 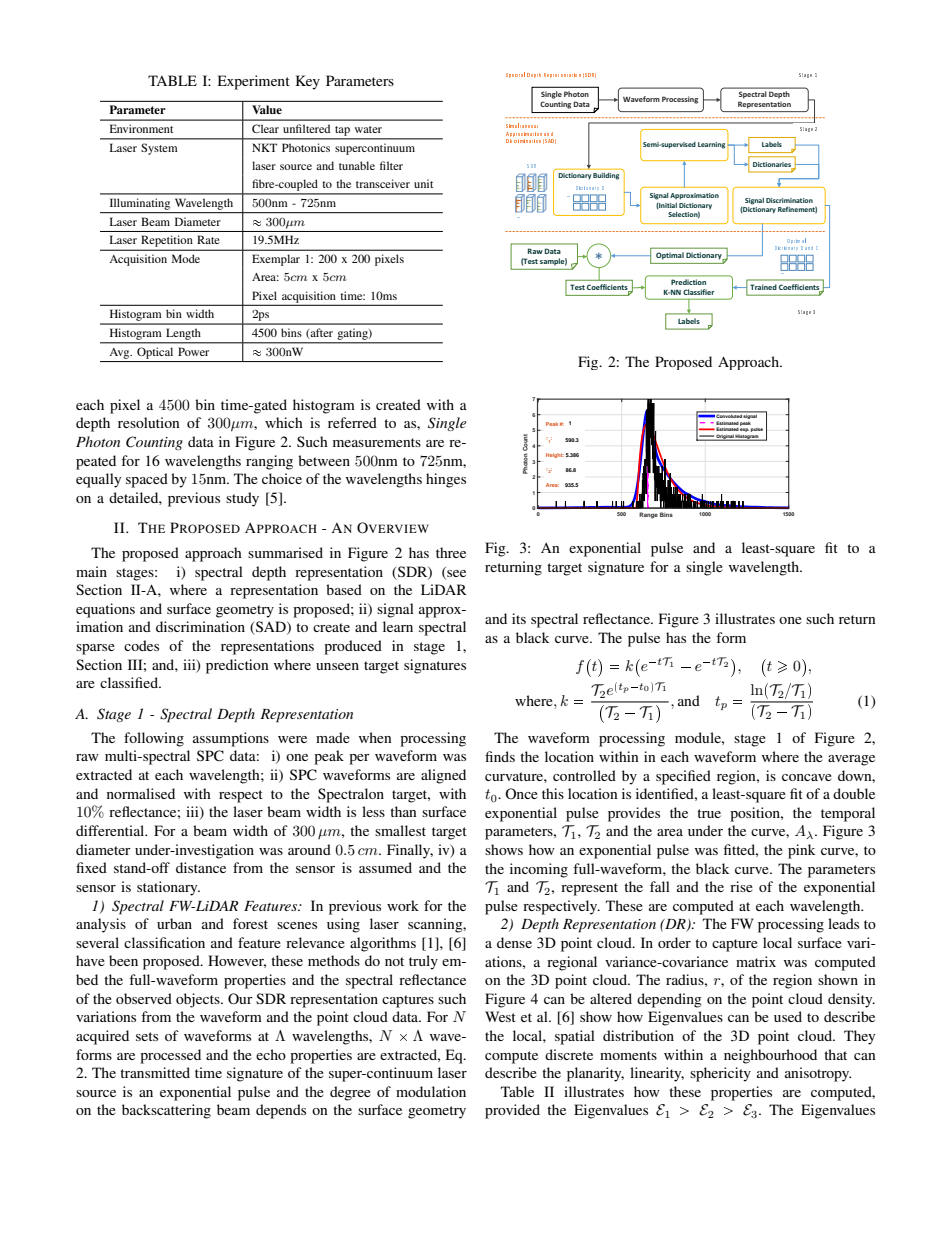 What do you see at coordinates (431, 1091) in the screenshot?
I see `modulation` at bounding box center [431, 1091].
